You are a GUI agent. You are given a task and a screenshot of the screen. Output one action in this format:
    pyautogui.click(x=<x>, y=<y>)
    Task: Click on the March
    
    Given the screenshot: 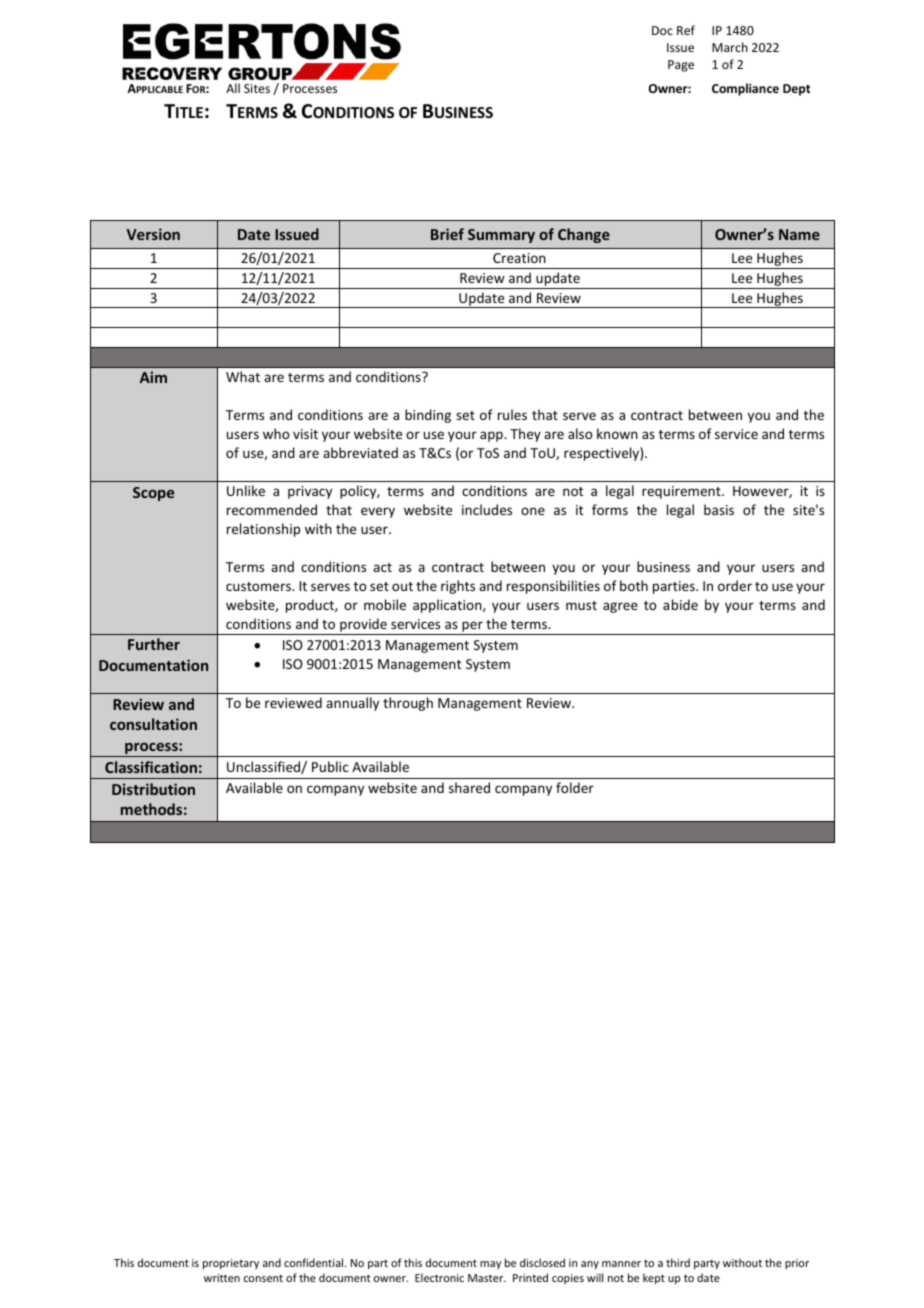 What is the action you would take?
    pyautogui.click(x=730, y=47)
